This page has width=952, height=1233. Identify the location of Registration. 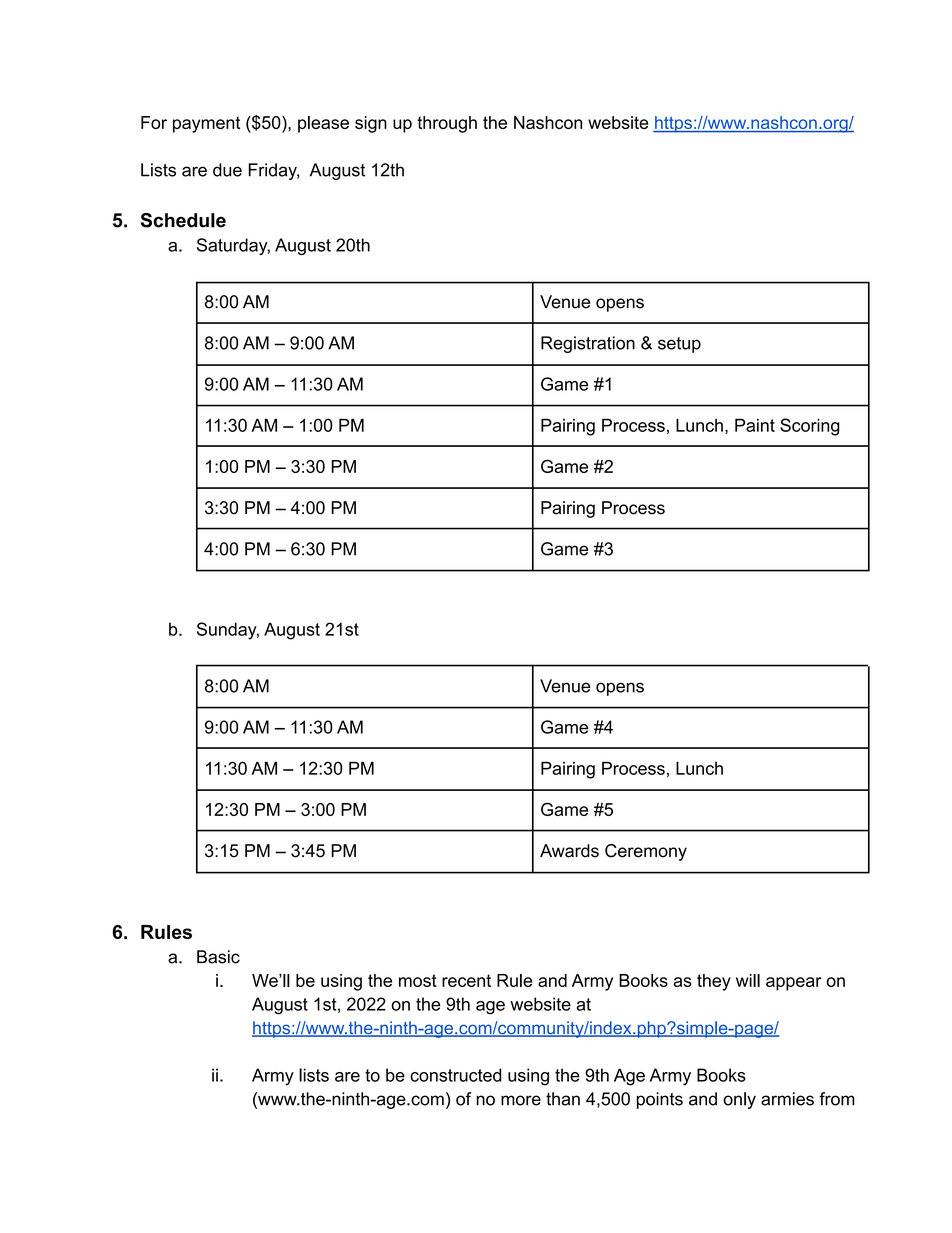
(588, 344).
